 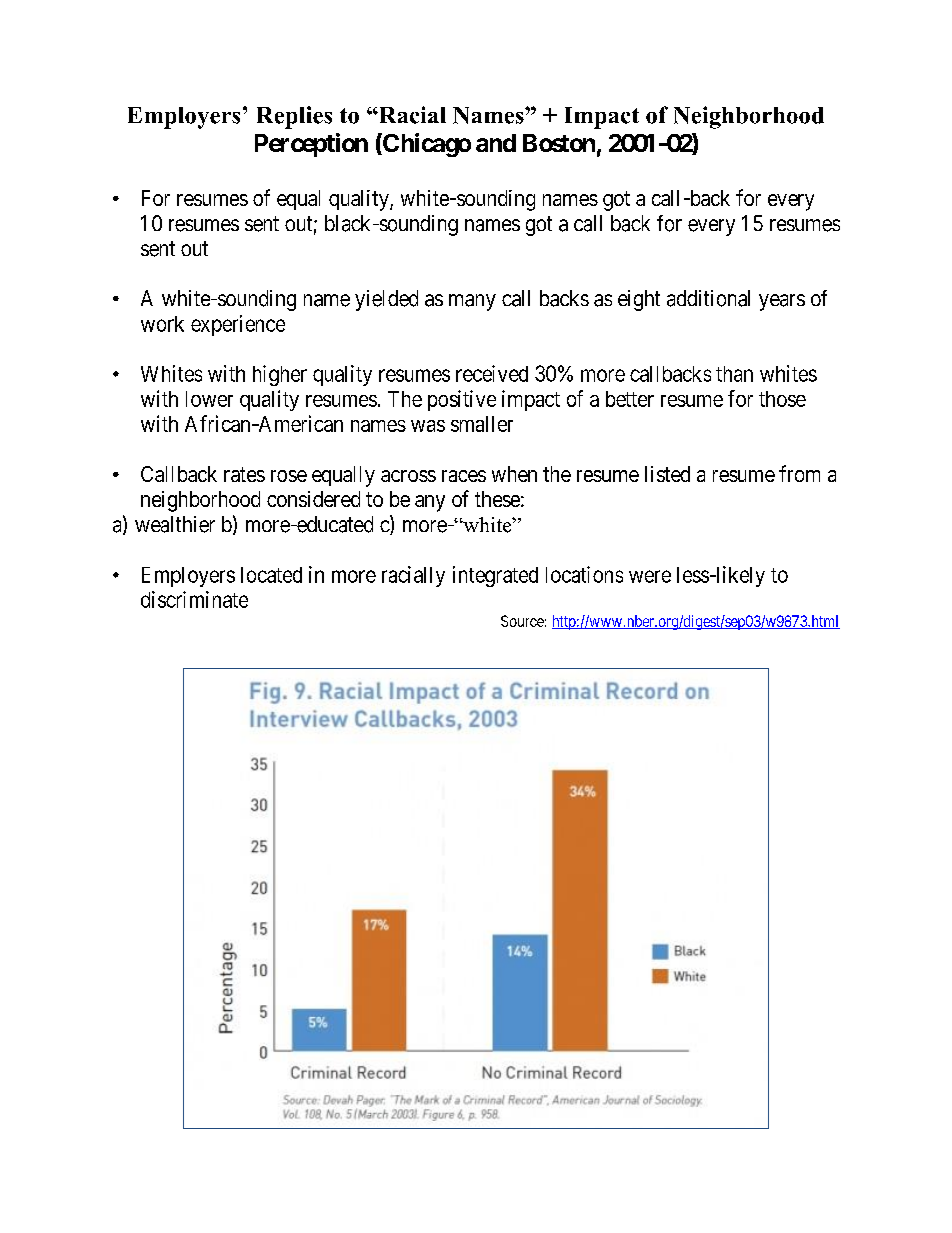 I want to click on than, so click(x=734, y=374).
